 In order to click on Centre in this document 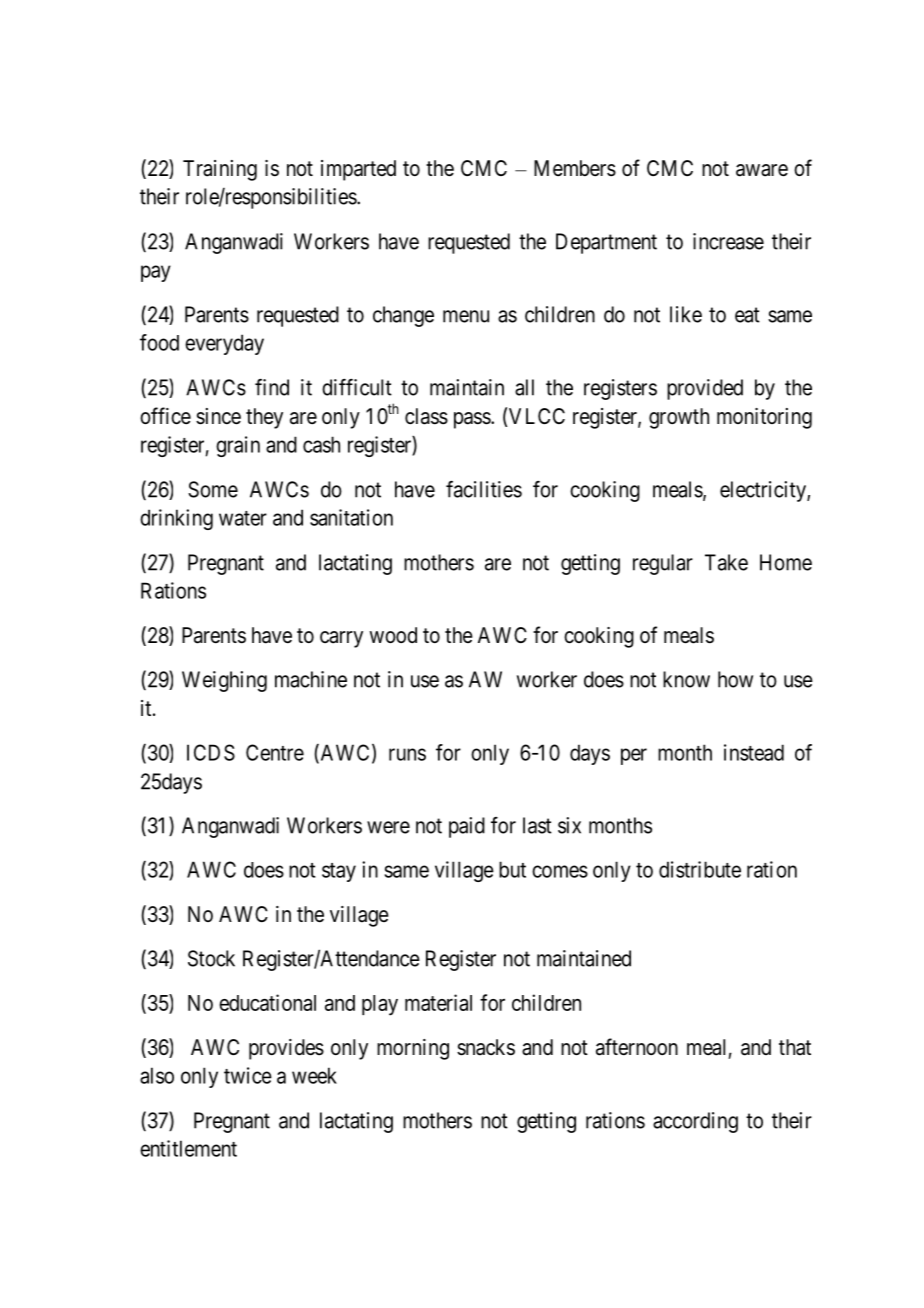, I will do `click(275, 752)`.
